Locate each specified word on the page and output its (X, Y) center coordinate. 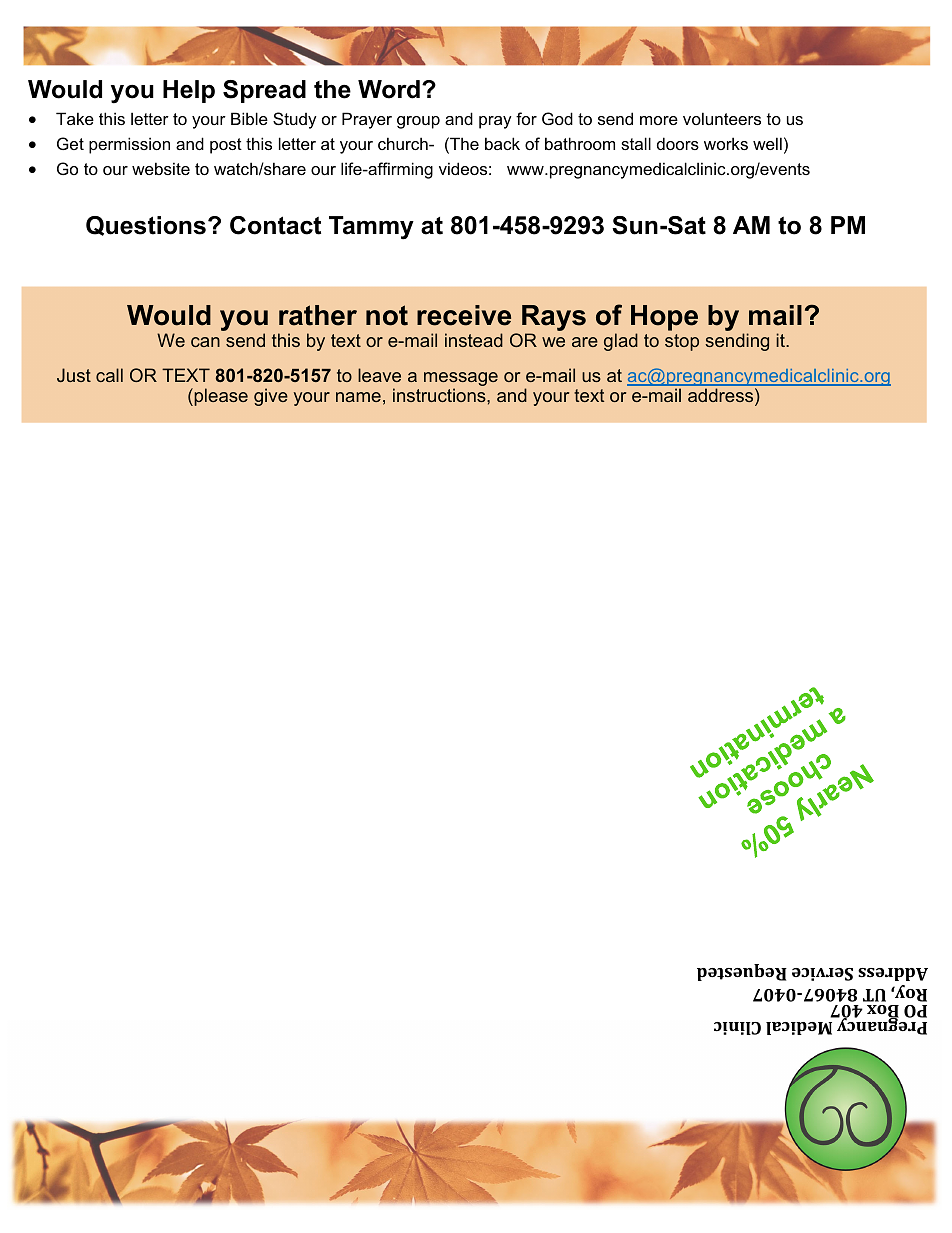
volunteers (722, 118)
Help (189, 91)
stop (682, 342)
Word (389, 89)
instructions (440, 395)
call (109, 375)
